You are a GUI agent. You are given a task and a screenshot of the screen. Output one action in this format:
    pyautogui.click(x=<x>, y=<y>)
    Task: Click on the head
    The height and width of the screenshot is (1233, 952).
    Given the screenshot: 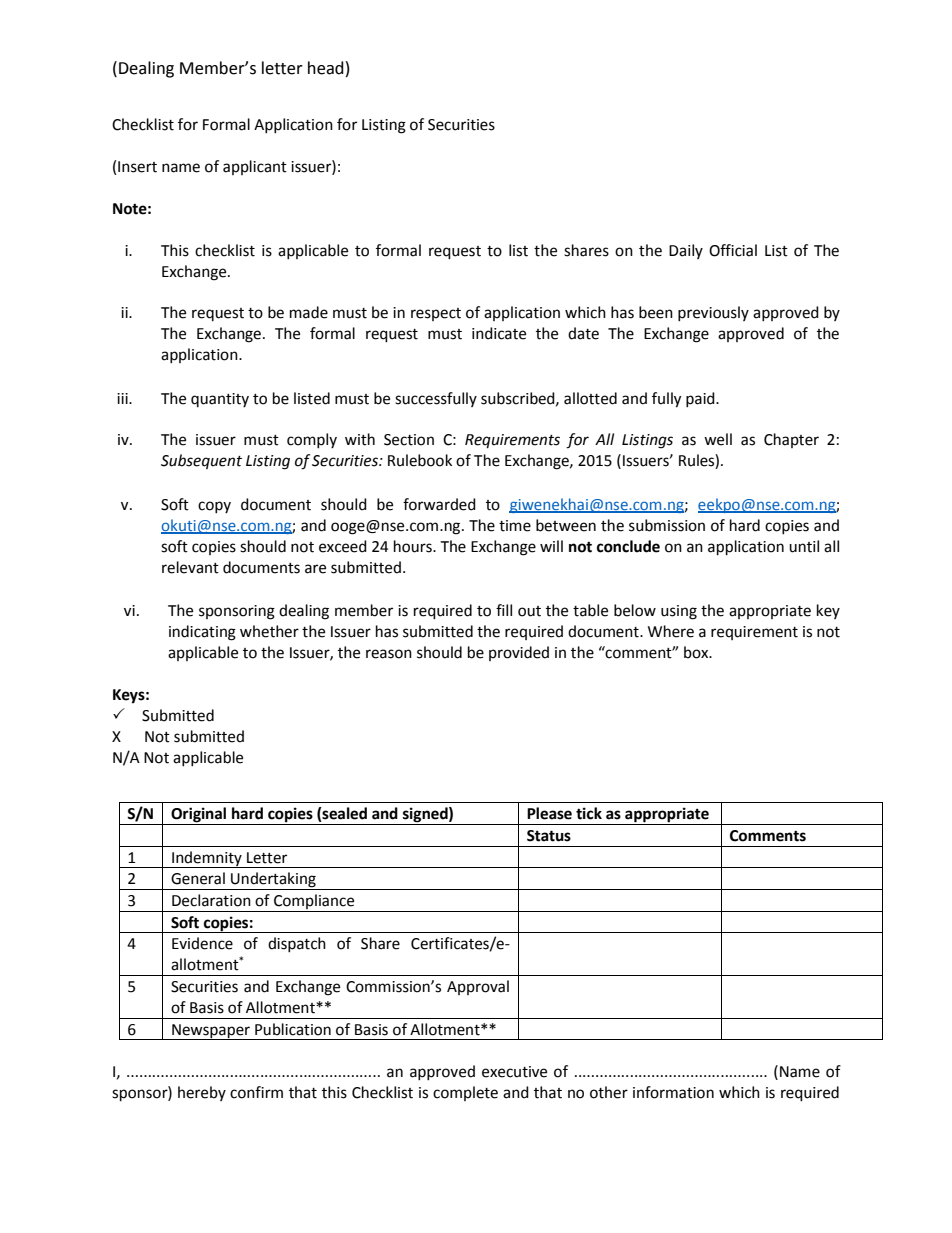 What is the action you would take?
    pyautogui.click(x=326, y=68)
